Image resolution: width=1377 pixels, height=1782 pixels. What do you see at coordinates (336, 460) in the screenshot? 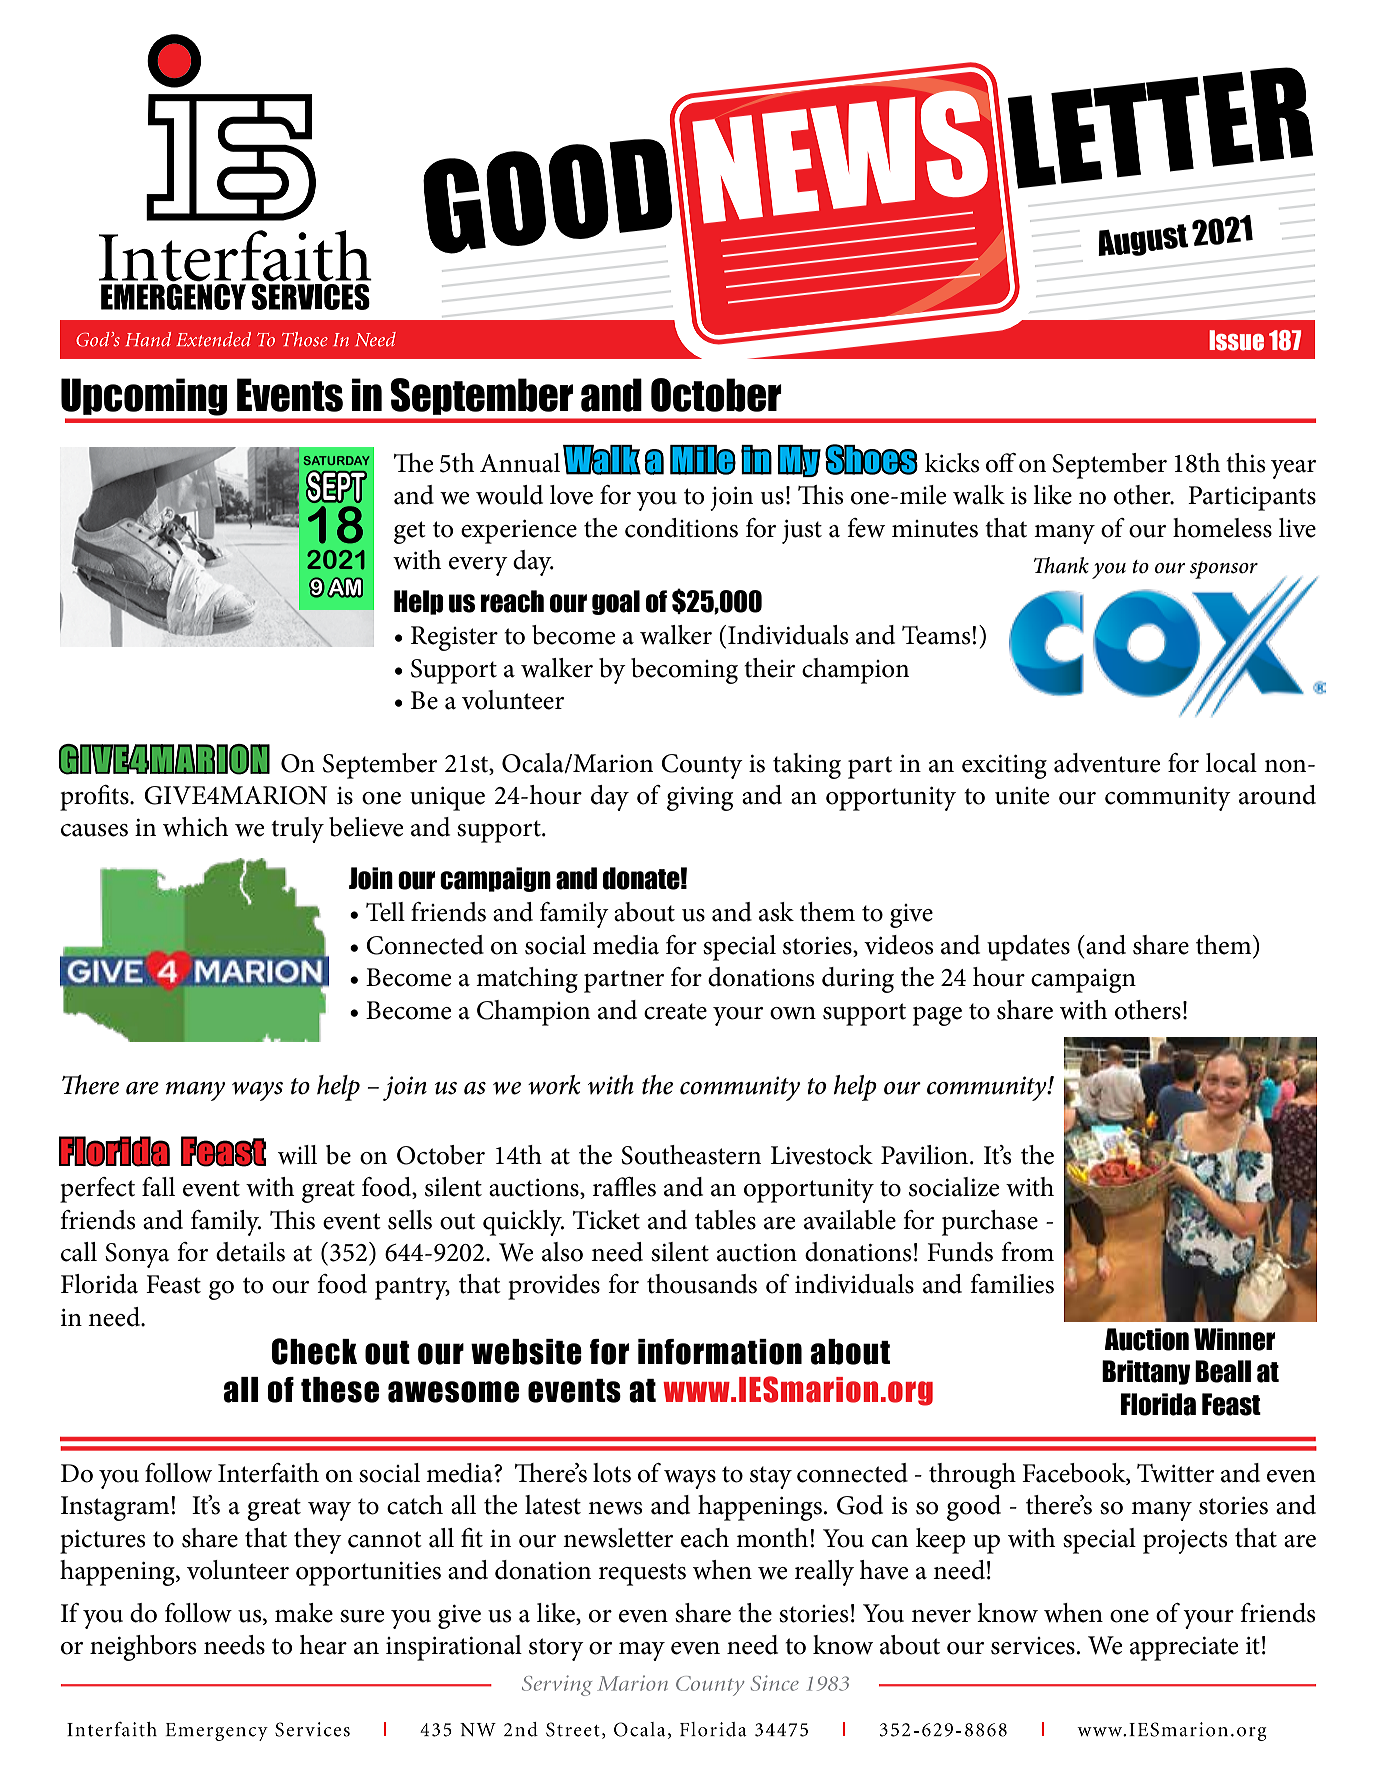
I see `SATURDAY` at bounding box center [336, 460].
